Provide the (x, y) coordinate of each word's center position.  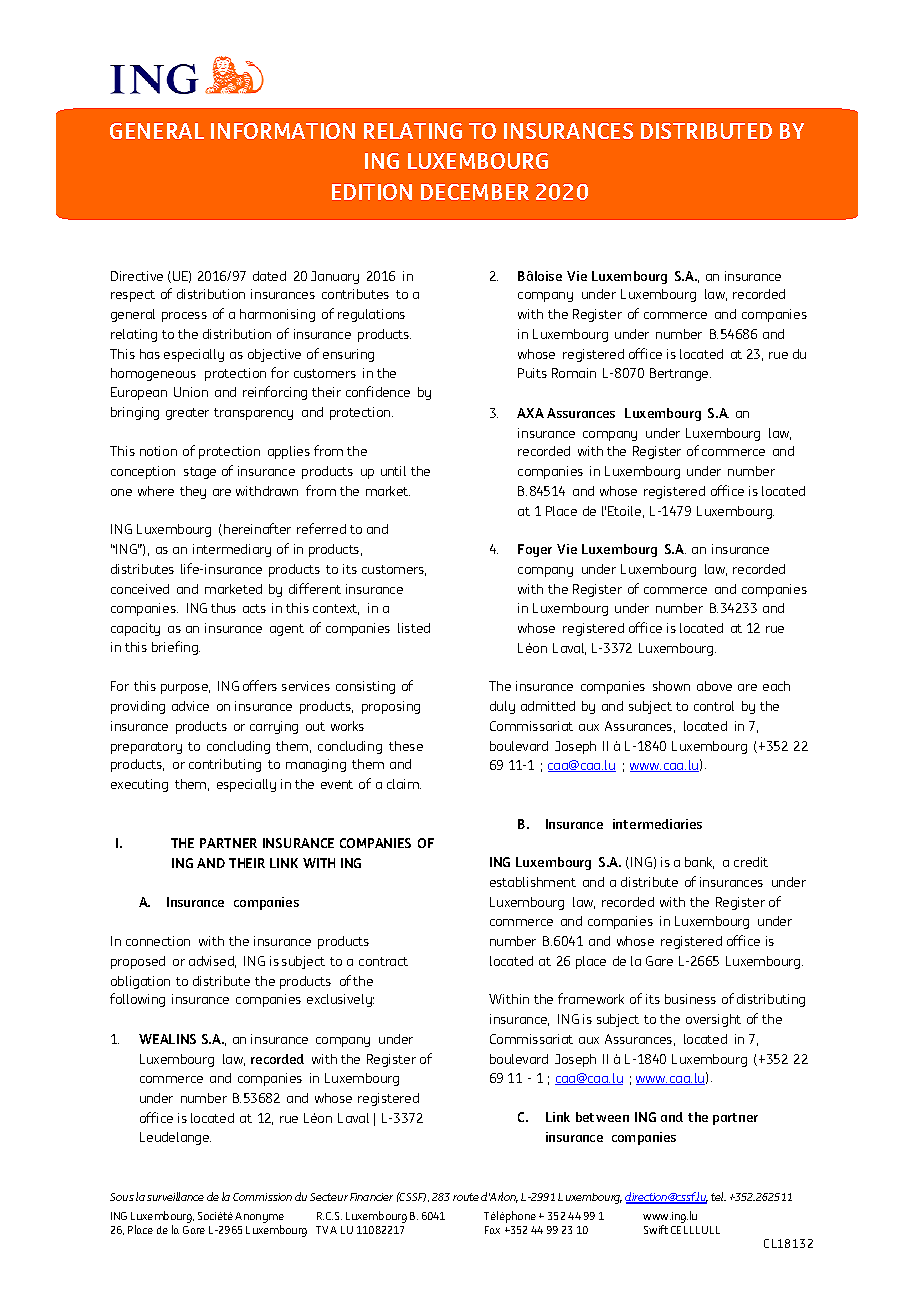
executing (139, 785)
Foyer (535, 550)
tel (718, 1196)
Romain (574, 373)
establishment (533, 882)
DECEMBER (475, 192)
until (393, 471)
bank (699, 863)
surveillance (175, 1196)
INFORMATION (283, 131)
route (466, 1197)
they (193, 492)
